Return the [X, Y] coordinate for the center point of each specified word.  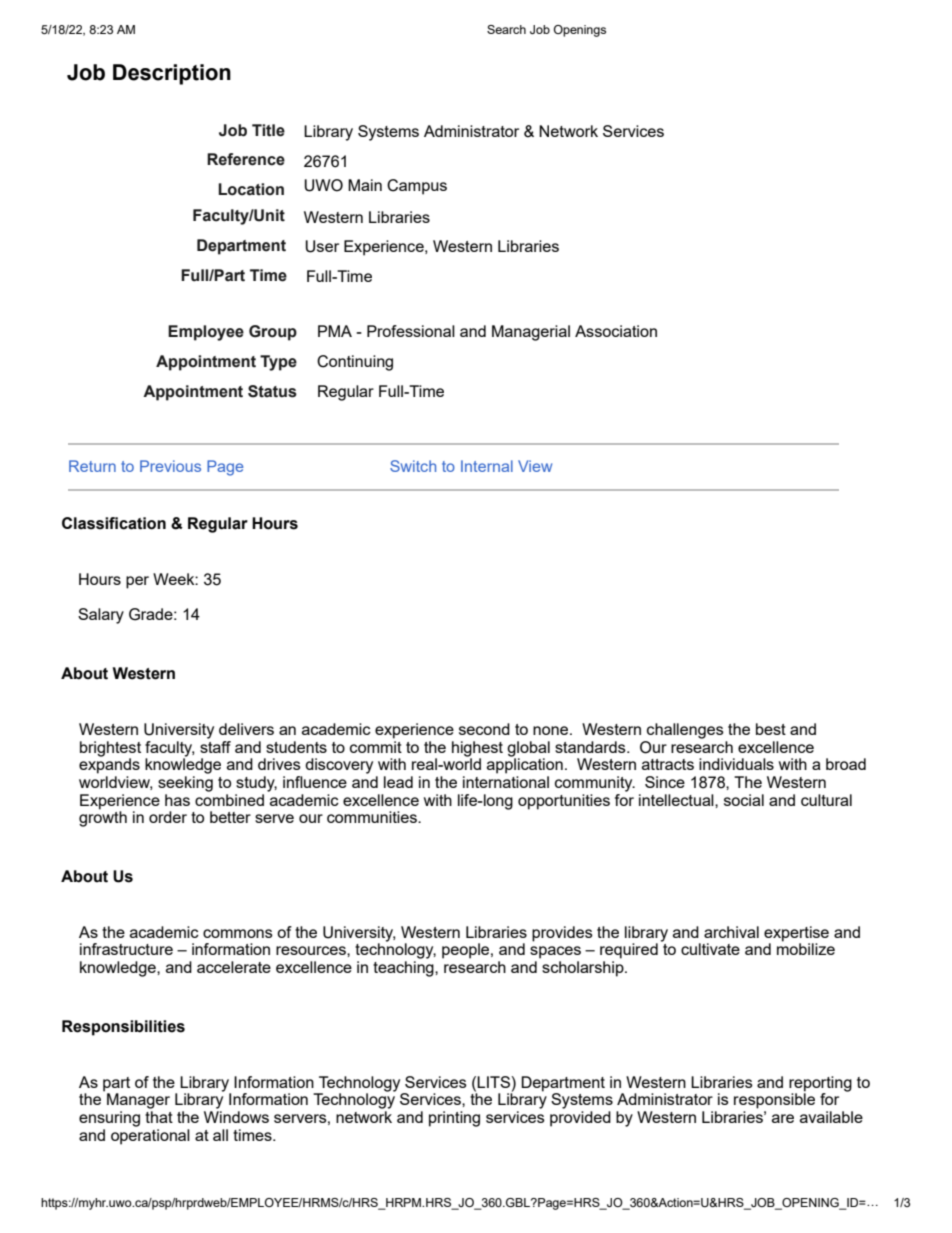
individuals [736, 764]
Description [172, 74]
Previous [170, 466]
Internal [487, 466]
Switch [413, 466]
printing [454, 1119]
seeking [185, 784]
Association [616, 331]
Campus [417, 187]
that [159, 1117]
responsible [774, 1100]
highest [477, 750]
